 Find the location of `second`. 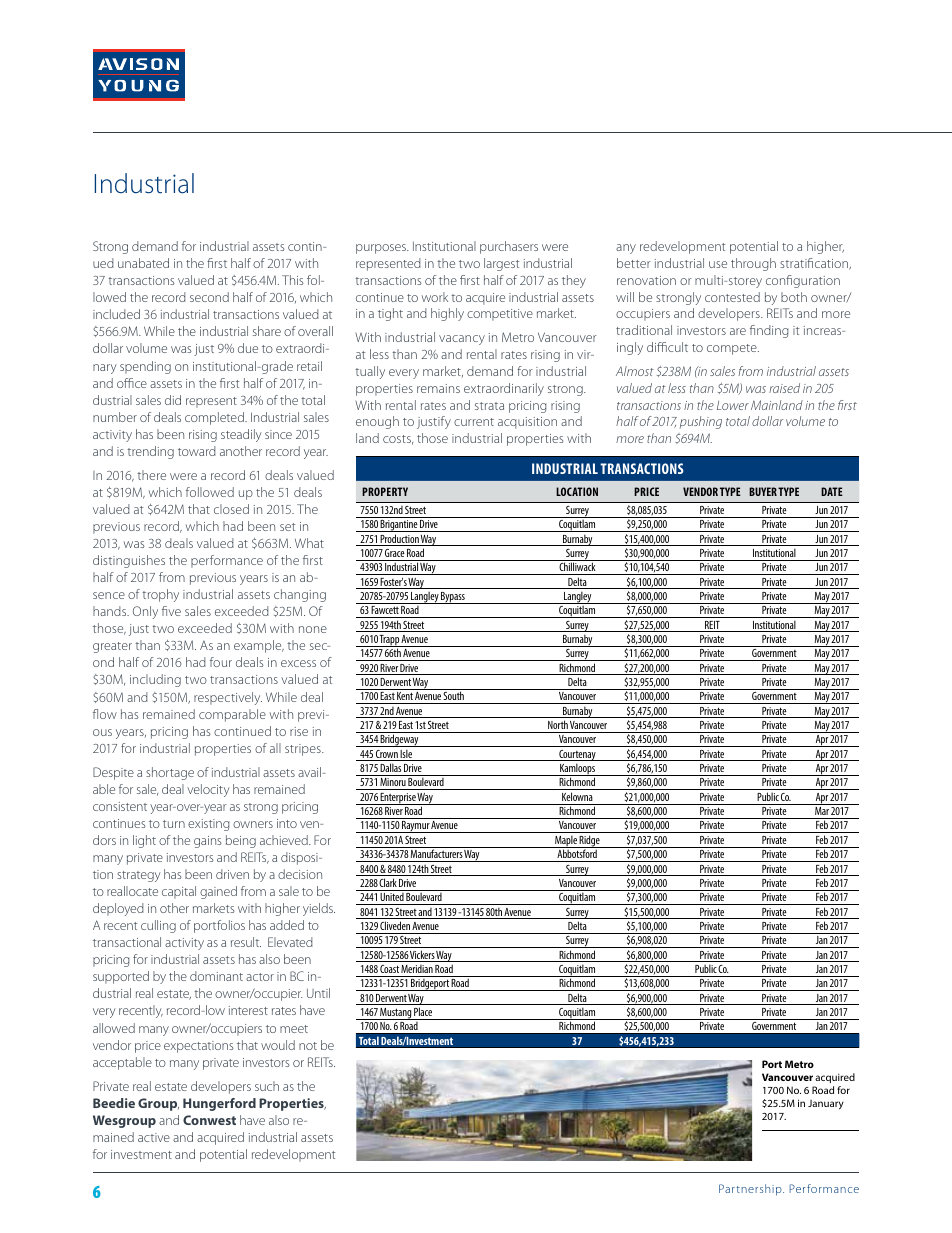

second is located at coordinates (209, 297).
